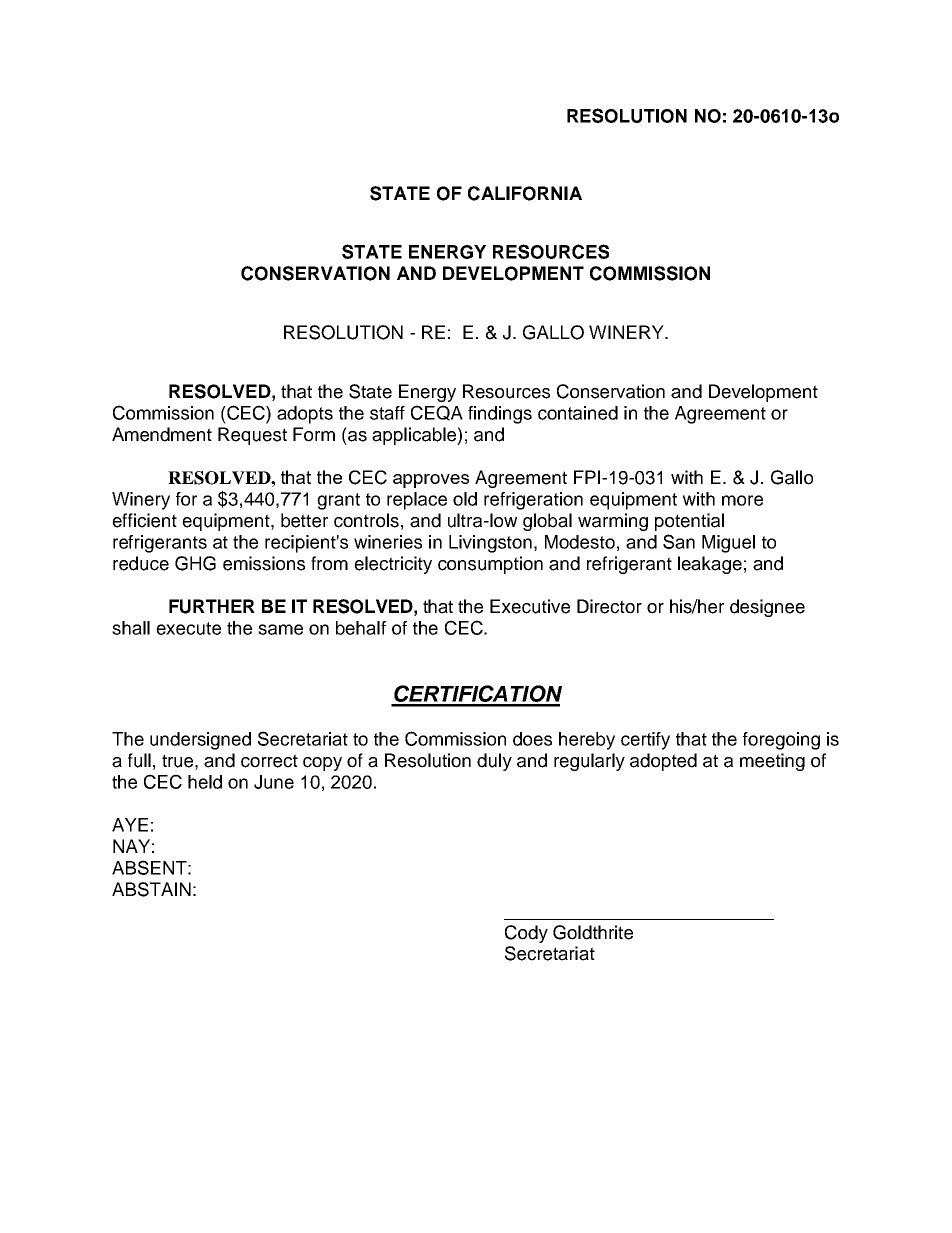  Describe the element at coordinates (578, 413) in the image. I see `contained` at that location.
